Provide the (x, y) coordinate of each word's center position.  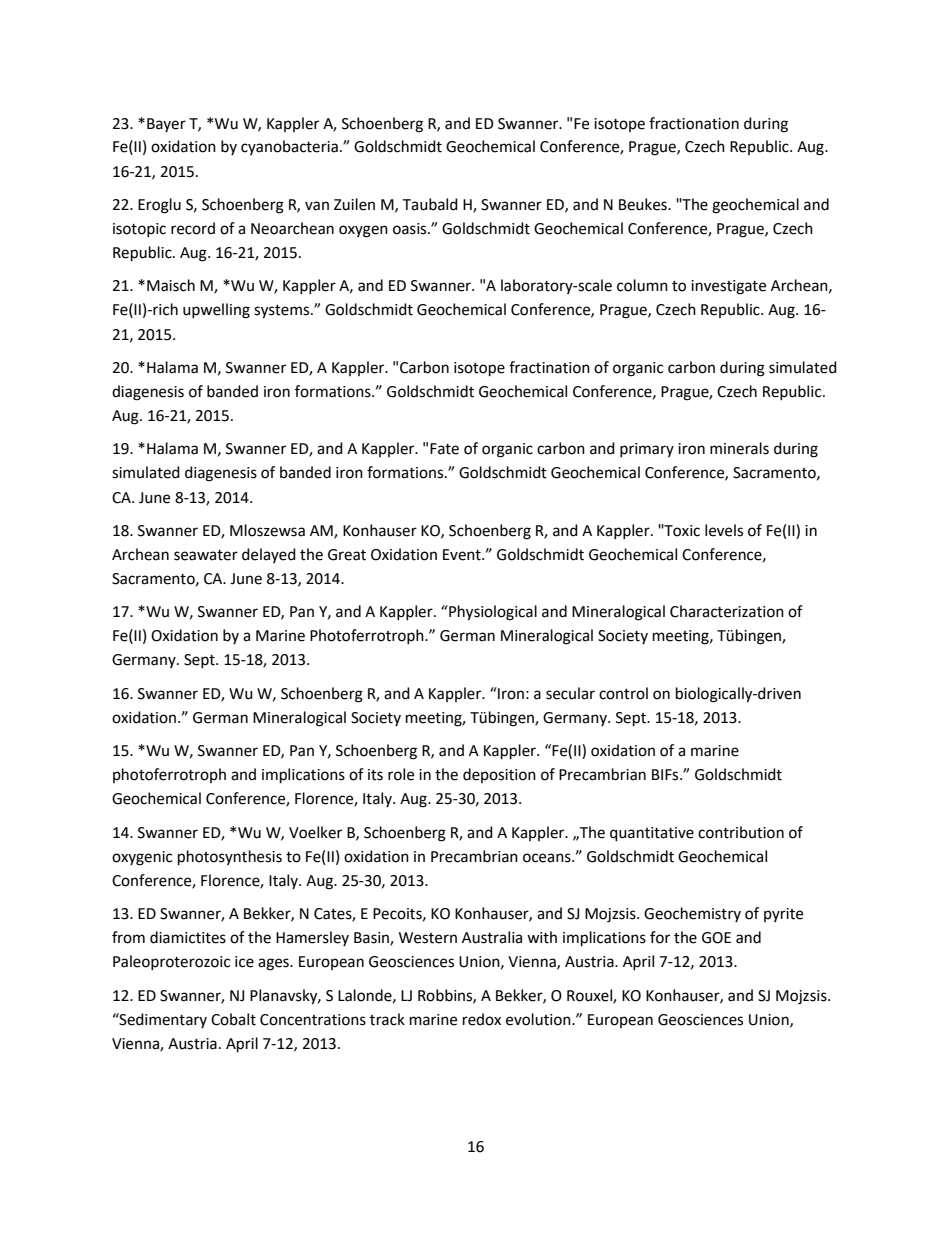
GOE (716, 938)
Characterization (727, 611)
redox (482, 1019)
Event (463, 555)
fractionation (694, 123)
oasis (411, 229)
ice (244, 962)
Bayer (166, 125)
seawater (206, 555)
